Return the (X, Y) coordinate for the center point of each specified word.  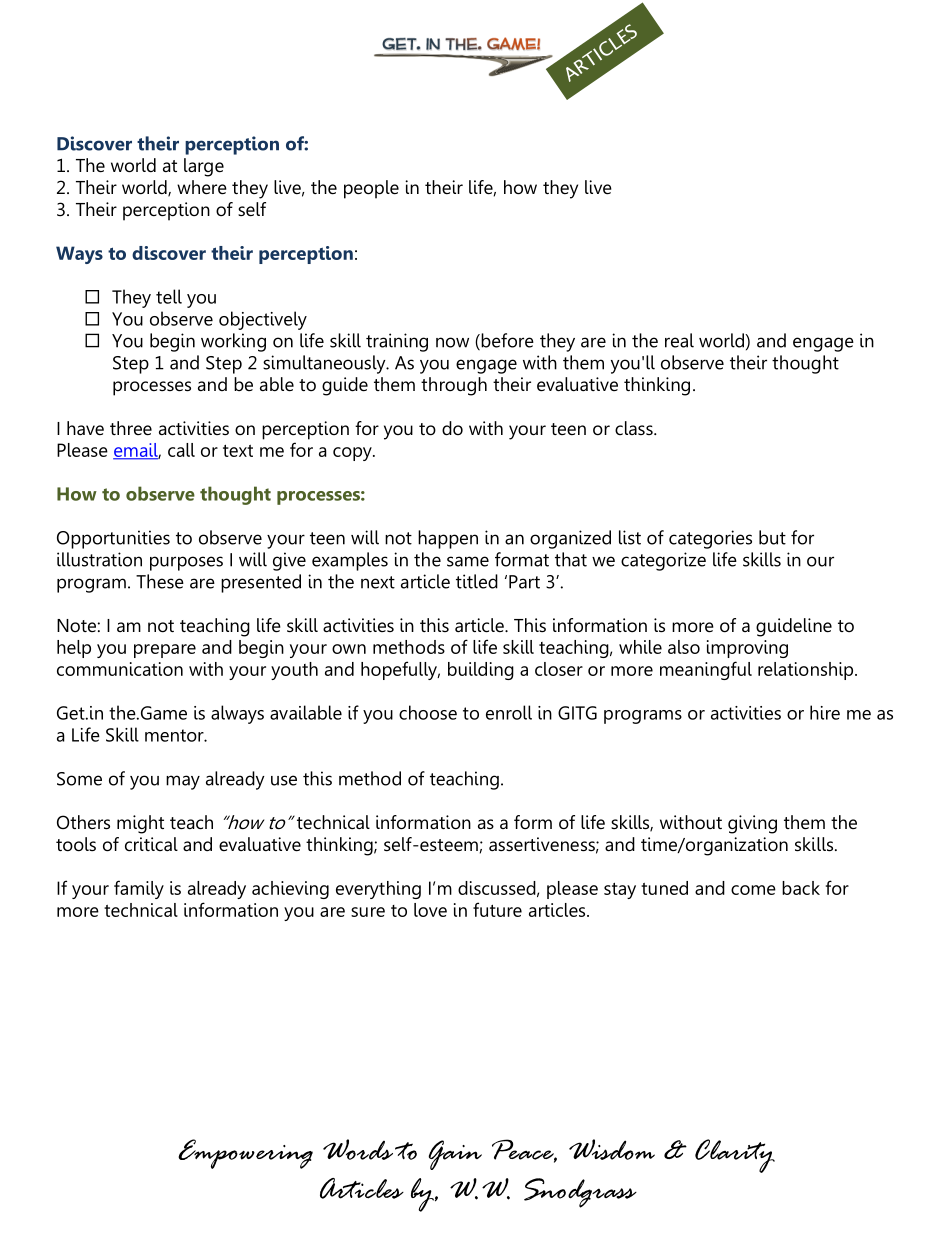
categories (710, 539)
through (454, 386)
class (635, 428)
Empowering (245, 1154)
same (468, 561)
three (131, 428)
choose (428, 712)
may (183, 782)
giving (752, 824)
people (371, 189)
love (430, 910)
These (160, 581)
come (753, 890)
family (139, 889)
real (679, 340)
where (202, 187)
